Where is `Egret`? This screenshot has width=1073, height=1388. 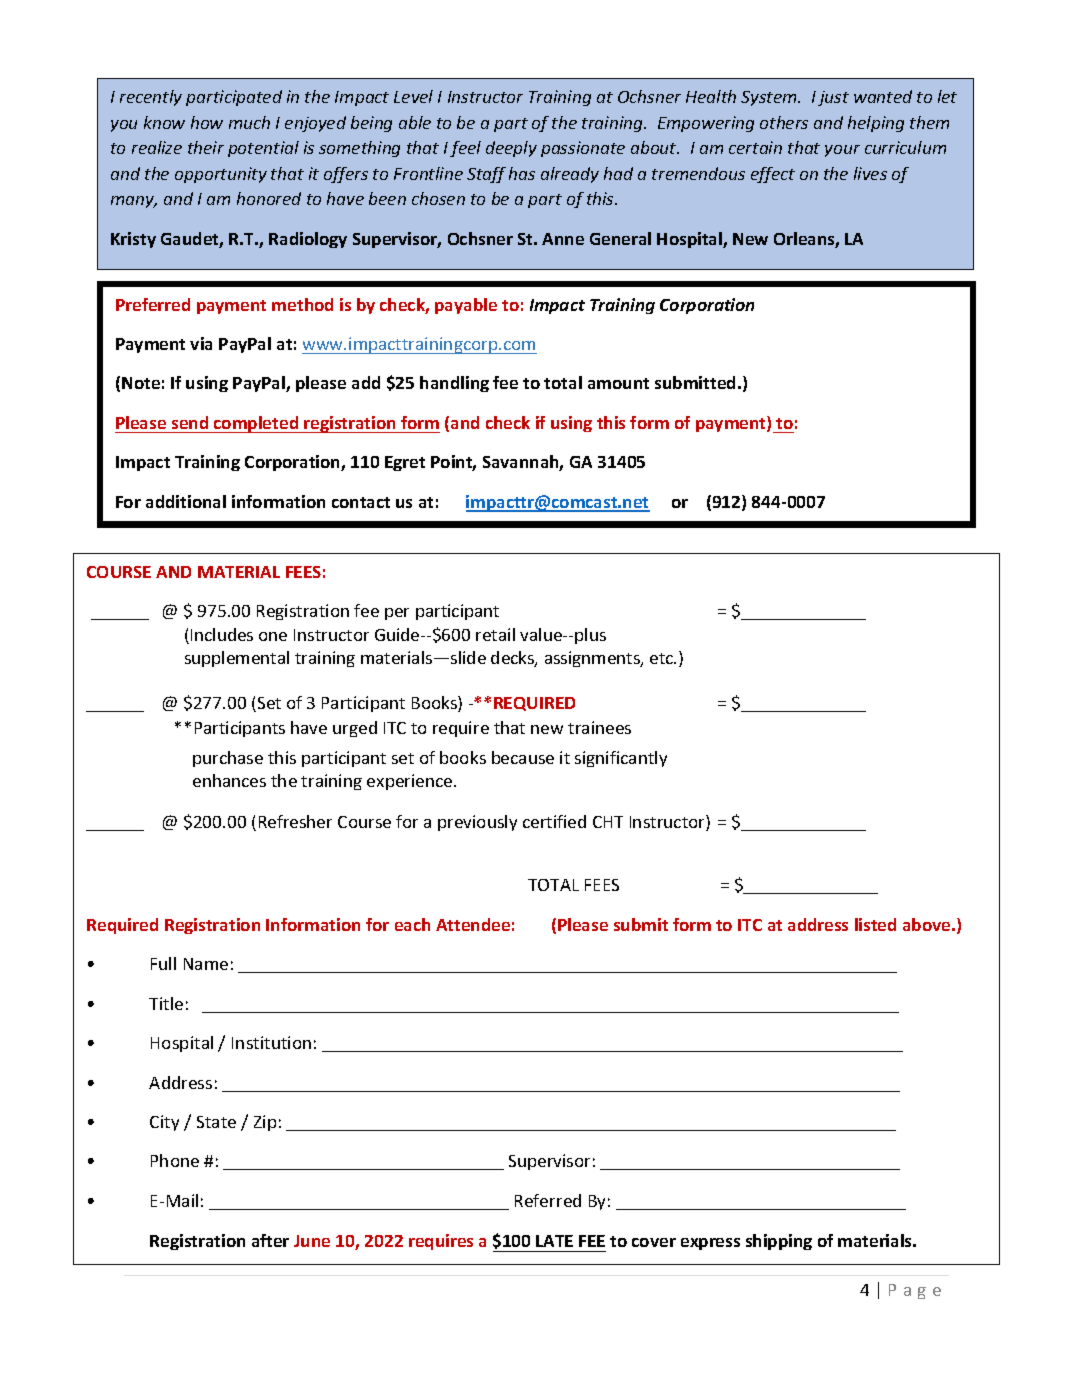
Egret is located at coordinates (405, 463).
